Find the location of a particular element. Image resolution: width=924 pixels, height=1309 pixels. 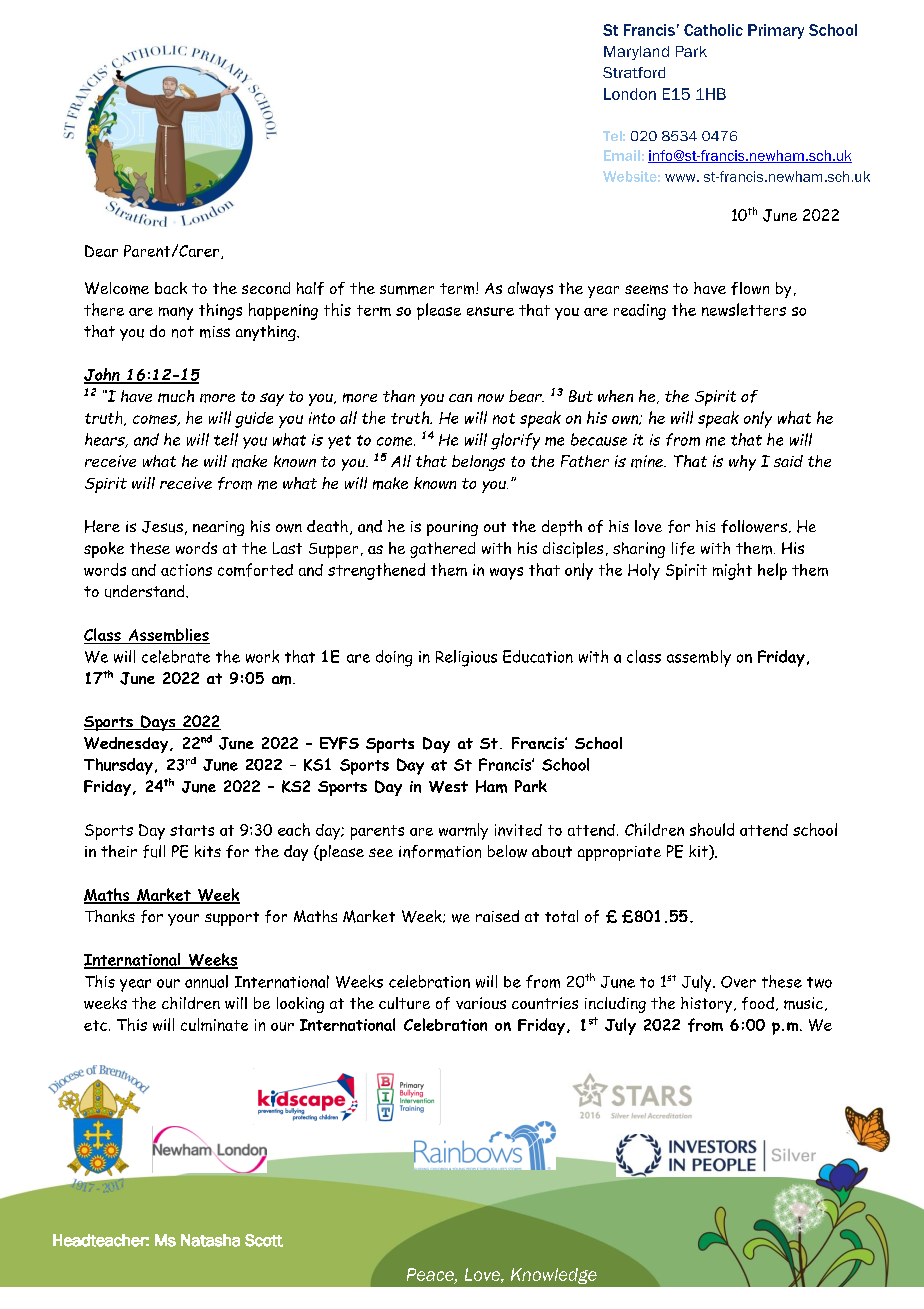

assembly is located at coordinates (699, 658).
